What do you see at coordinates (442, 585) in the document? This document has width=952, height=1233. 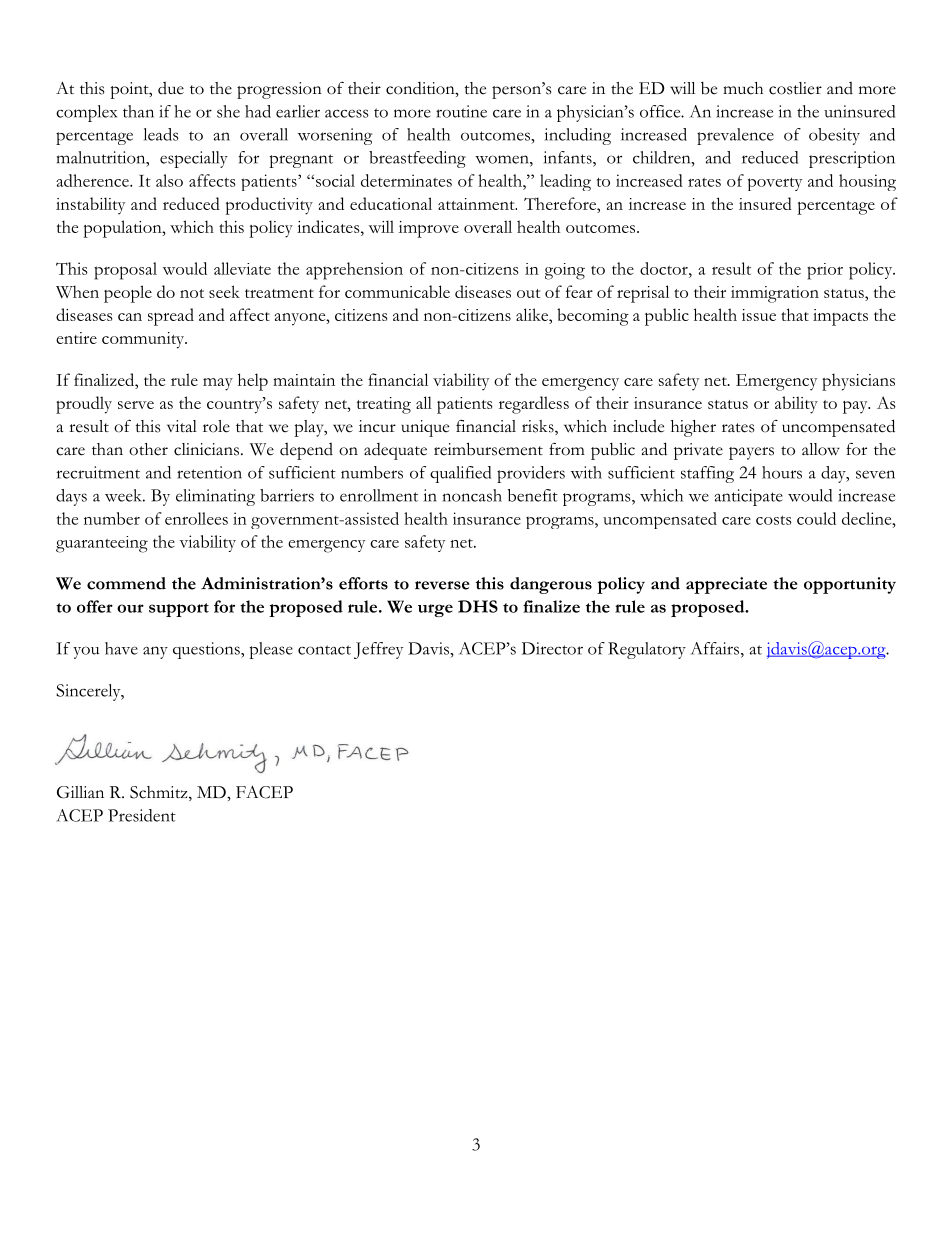 I see `reverse` at bounding box center [442, 585].
